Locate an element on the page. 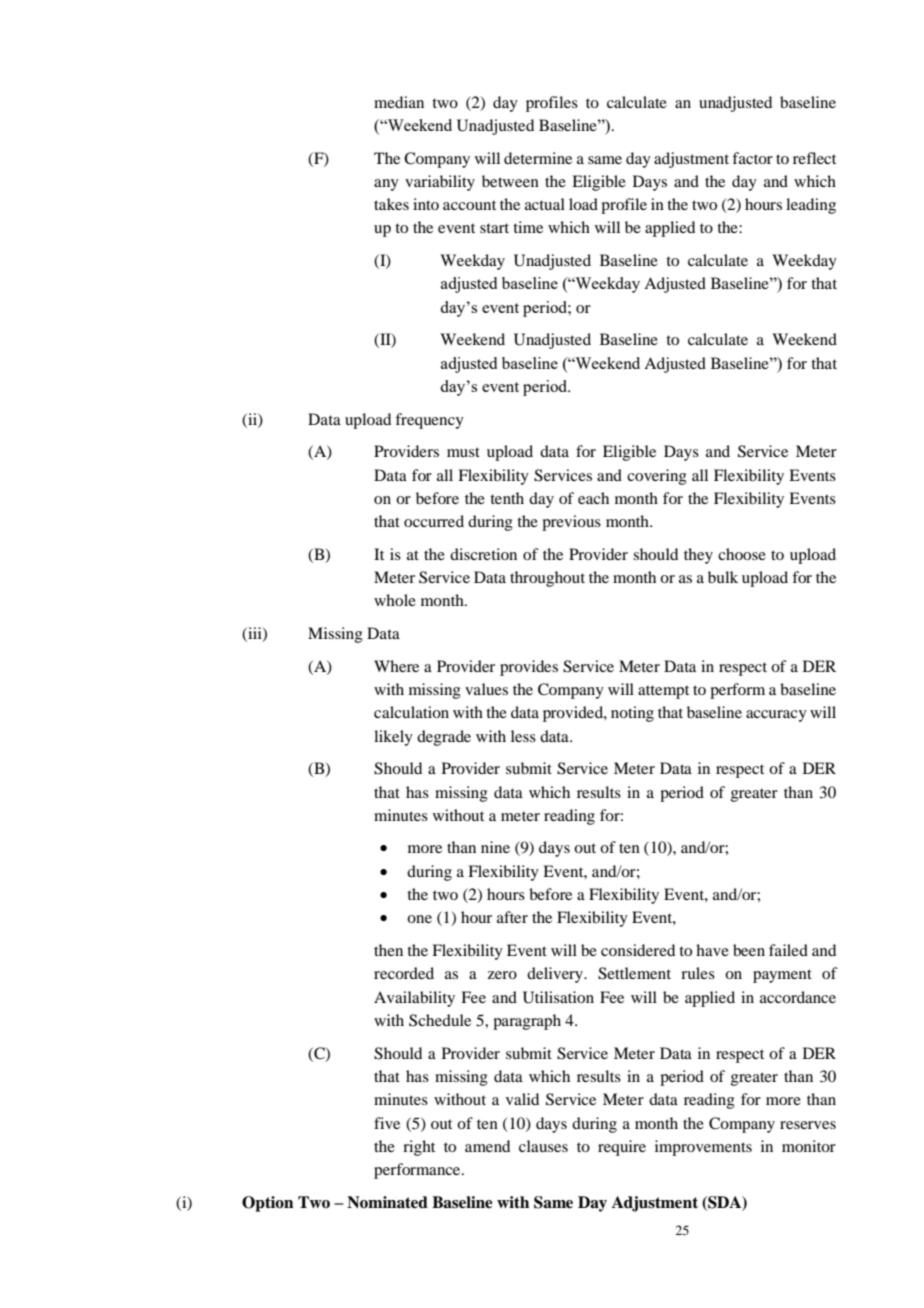 This page has width=924, height=1308. factor is located at coordinates (752, 158).
